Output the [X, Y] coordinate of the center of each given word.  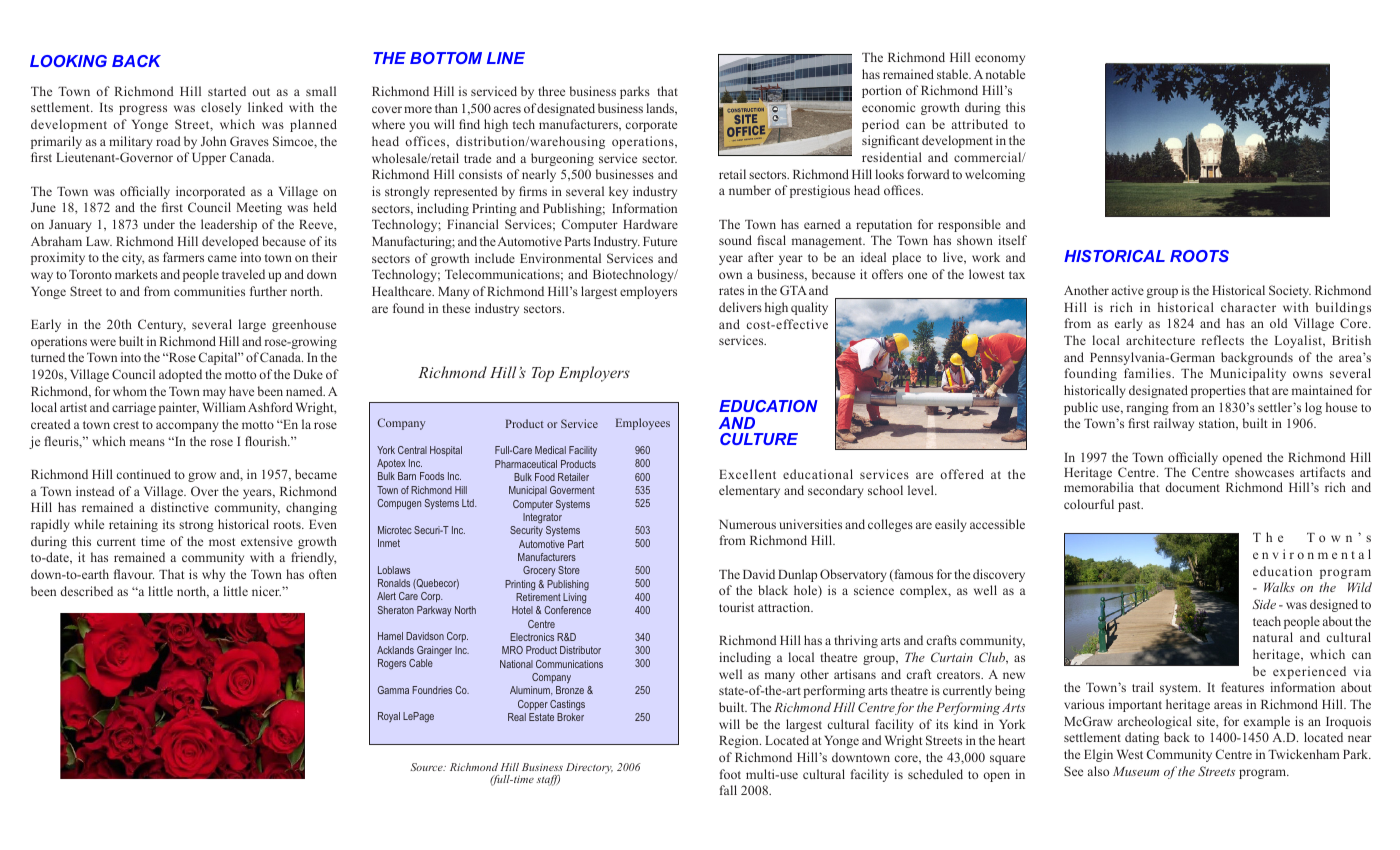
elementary [749, 491]
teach [1267, 621]
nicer [266, 591]
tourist [736, 607]
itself [1012, 240]
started [227, 91]
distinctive [180, 507]
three [551, 91]
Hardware [650, 224]
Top [543, 374]
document [1192, 487]
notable [1005, 74]
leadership [229, 225]
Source [427, 767]
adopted [180, 375]
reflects [1223, 340]
